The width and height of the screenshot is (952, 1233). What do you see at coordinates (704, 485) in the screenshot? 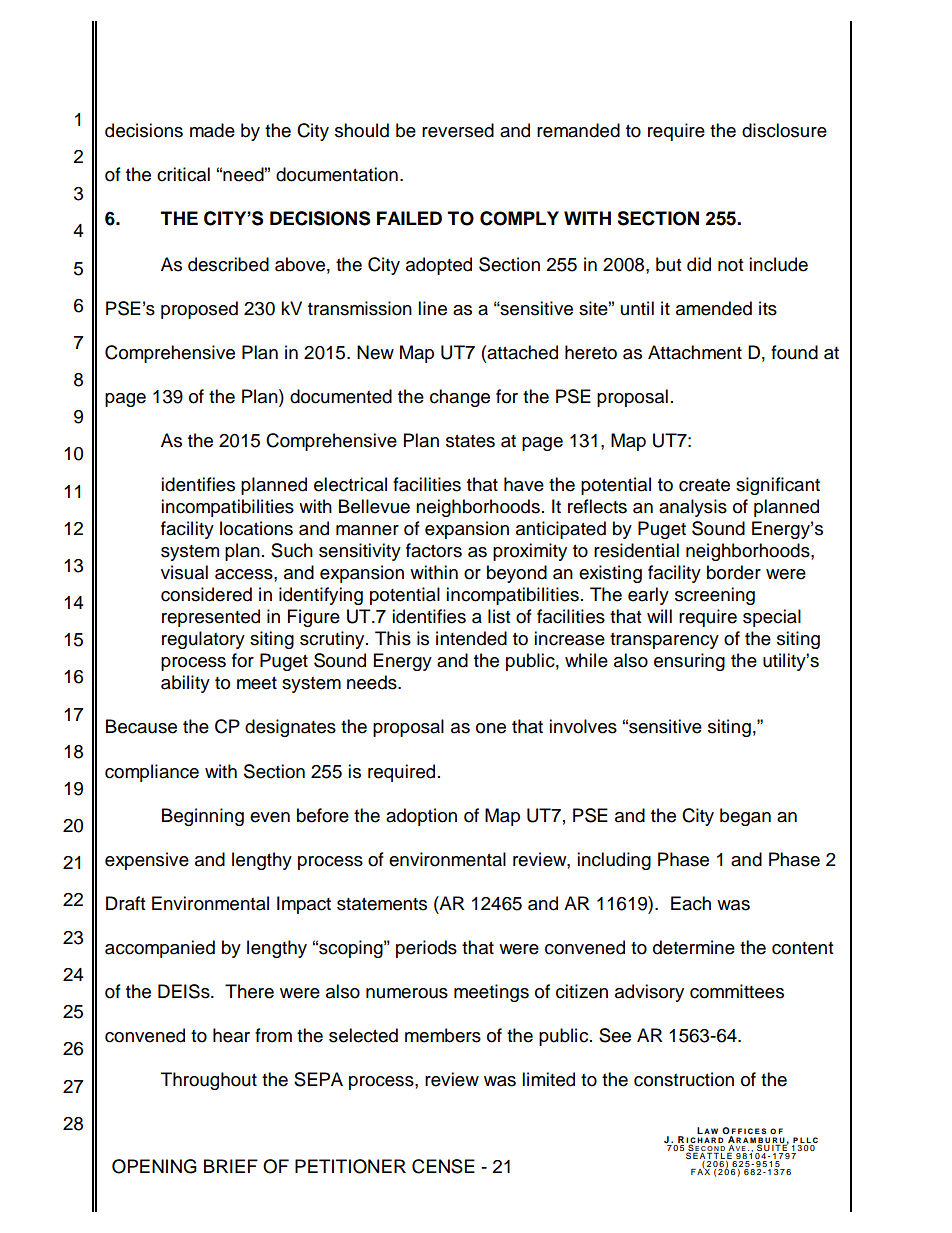
I see `create` at bounding box center [704, 485].
